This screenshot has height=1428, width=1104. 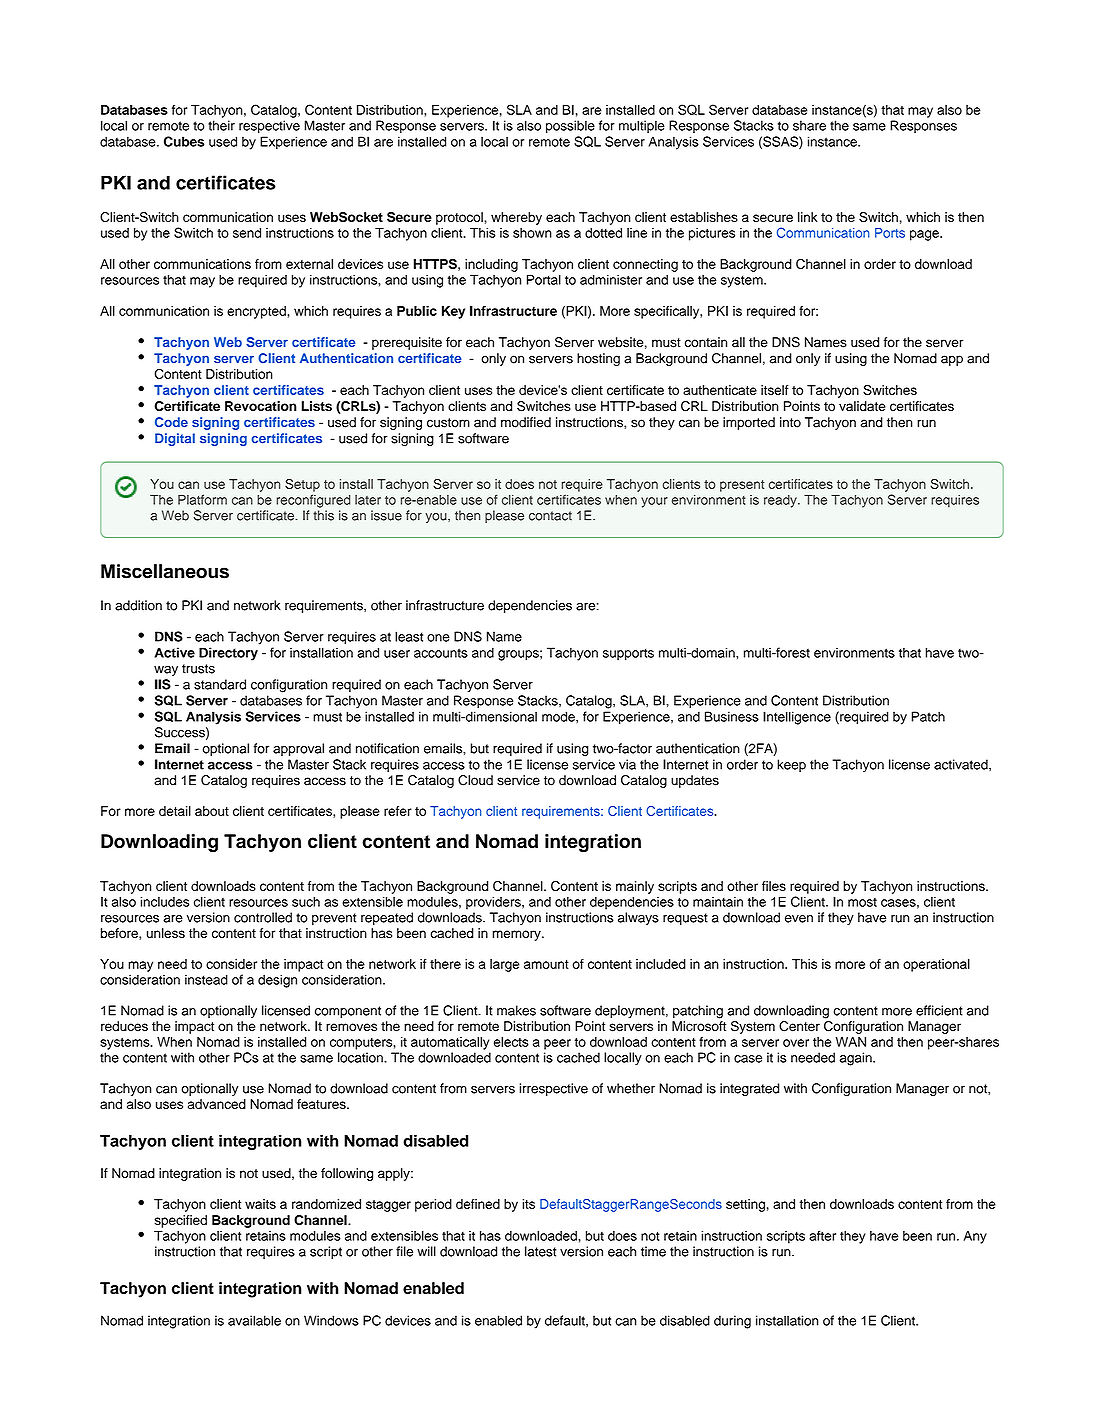 I want to click on latest, so click(x=540, y=1251).
